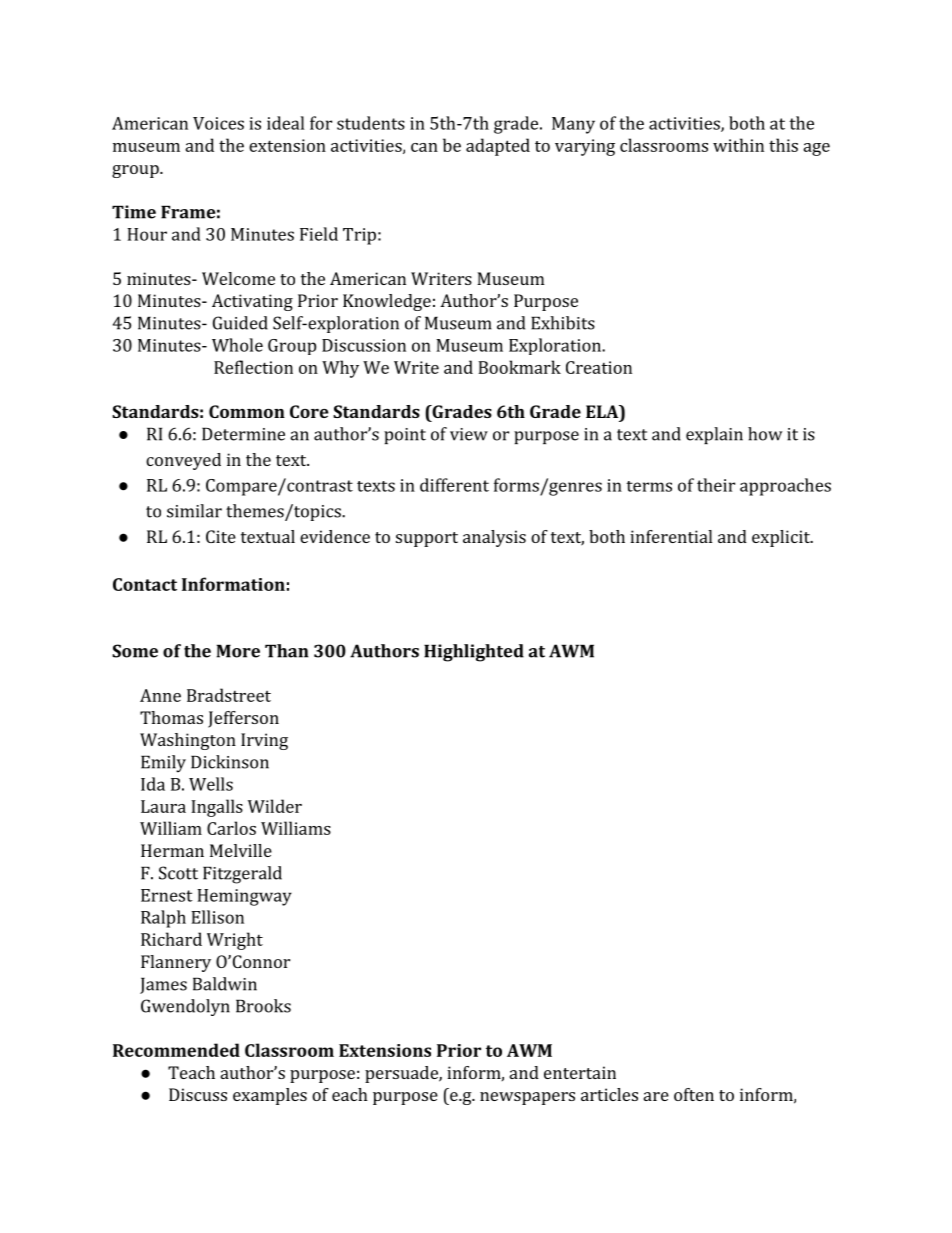 The image size is (952, 1233). What do you see at coordinates (609, 1094) in the screenshot?
I see `articles` at bounding box center [609, 1094].
